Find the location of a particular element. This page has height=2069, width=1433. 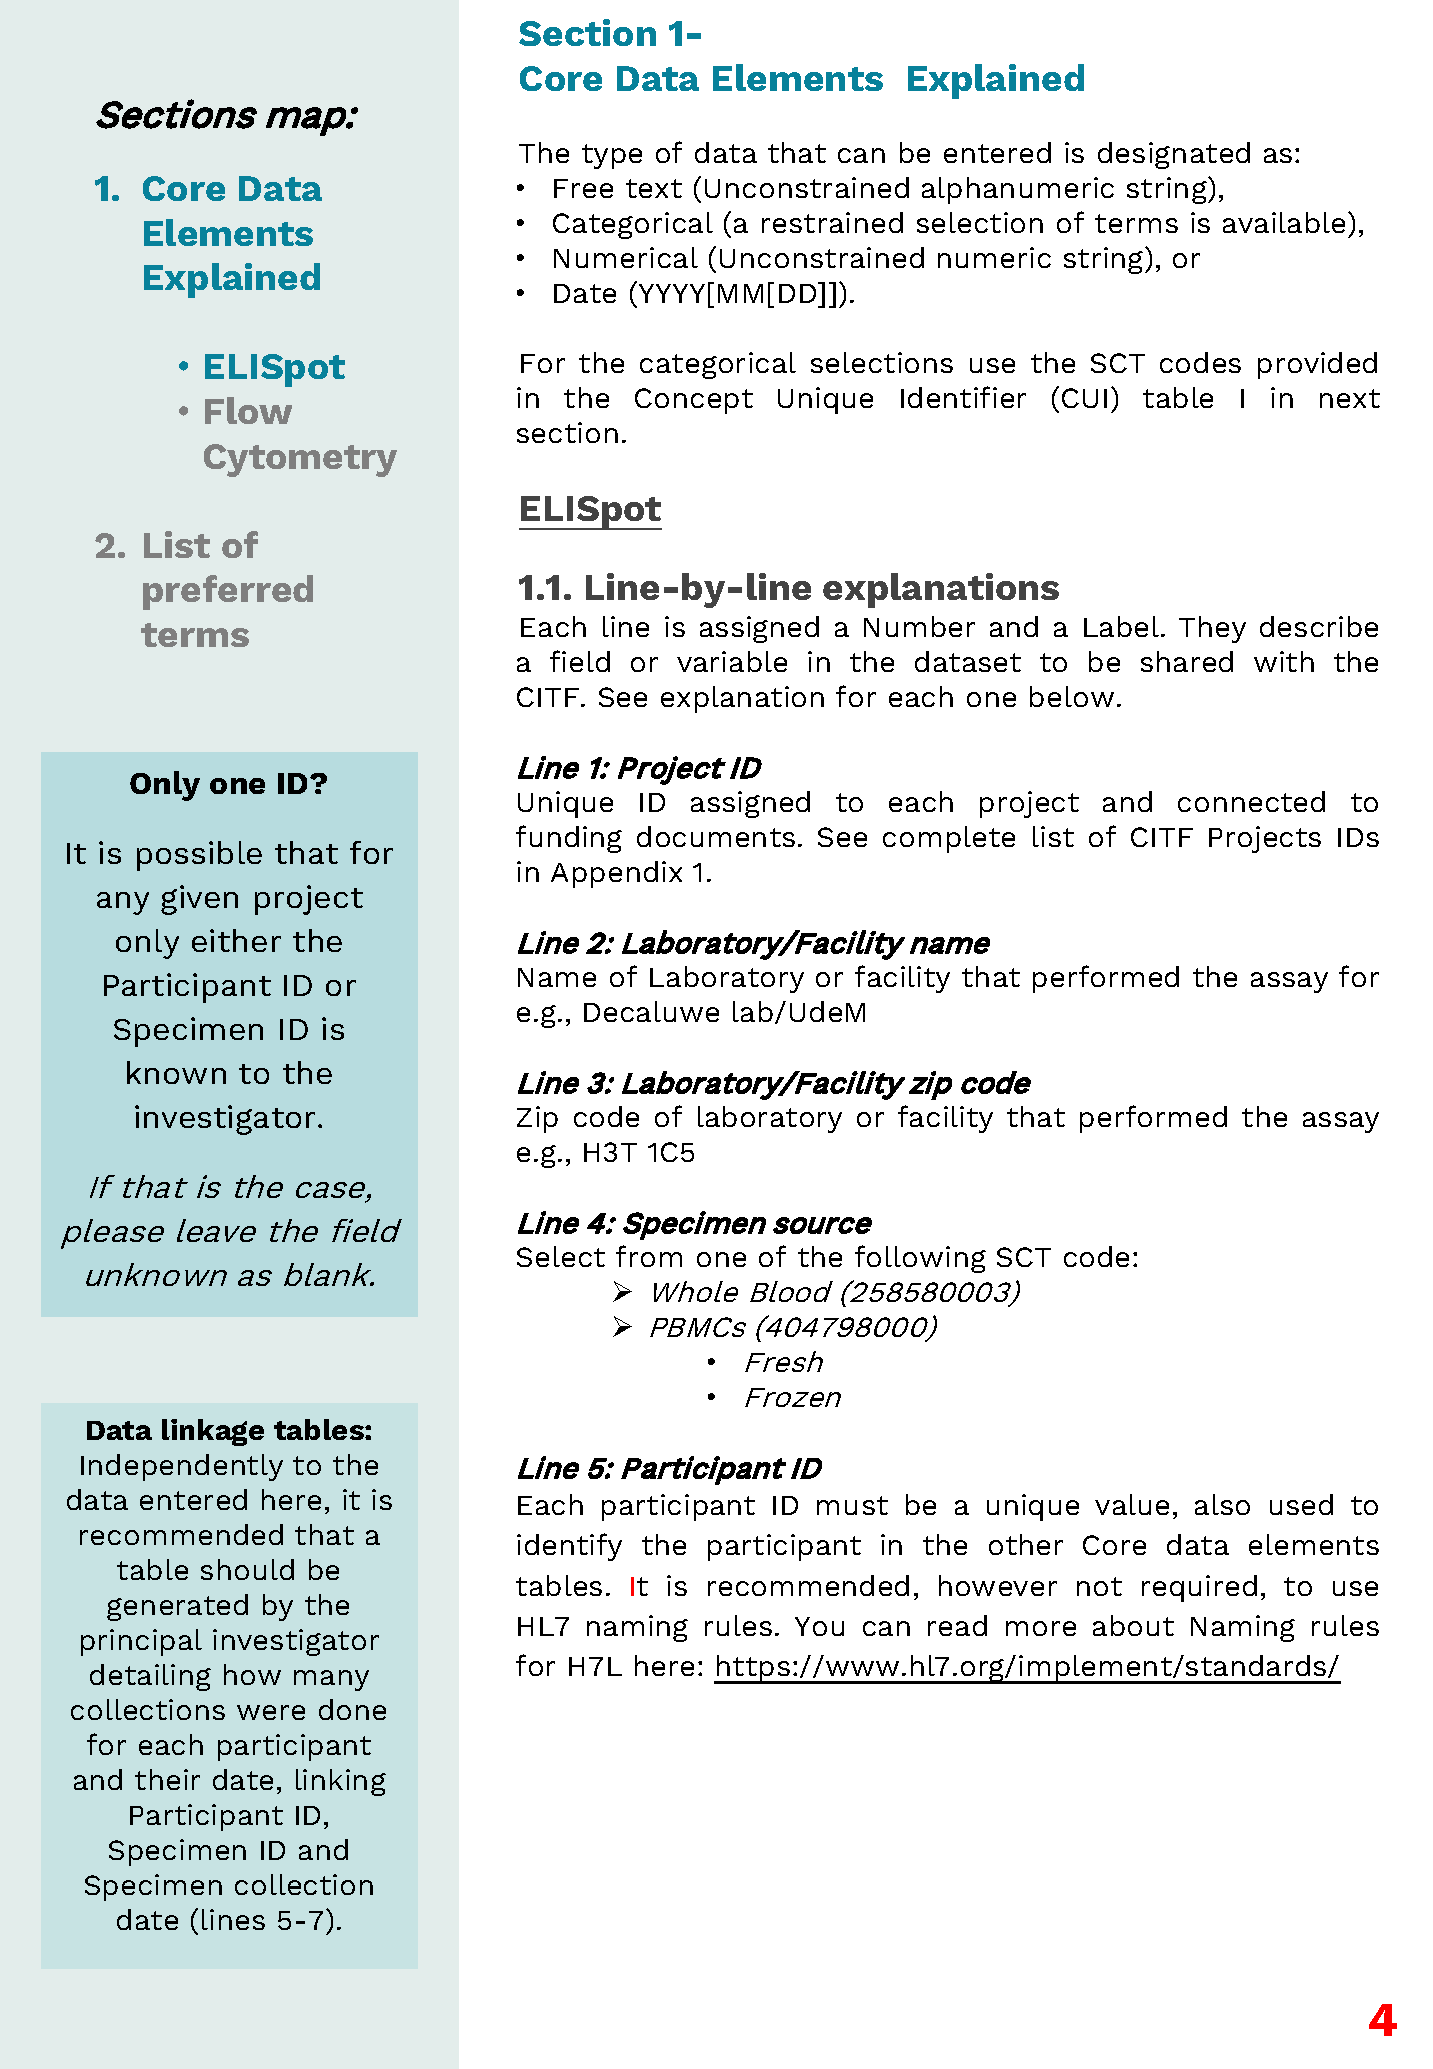

were is located at coordinates (271, 1712).
